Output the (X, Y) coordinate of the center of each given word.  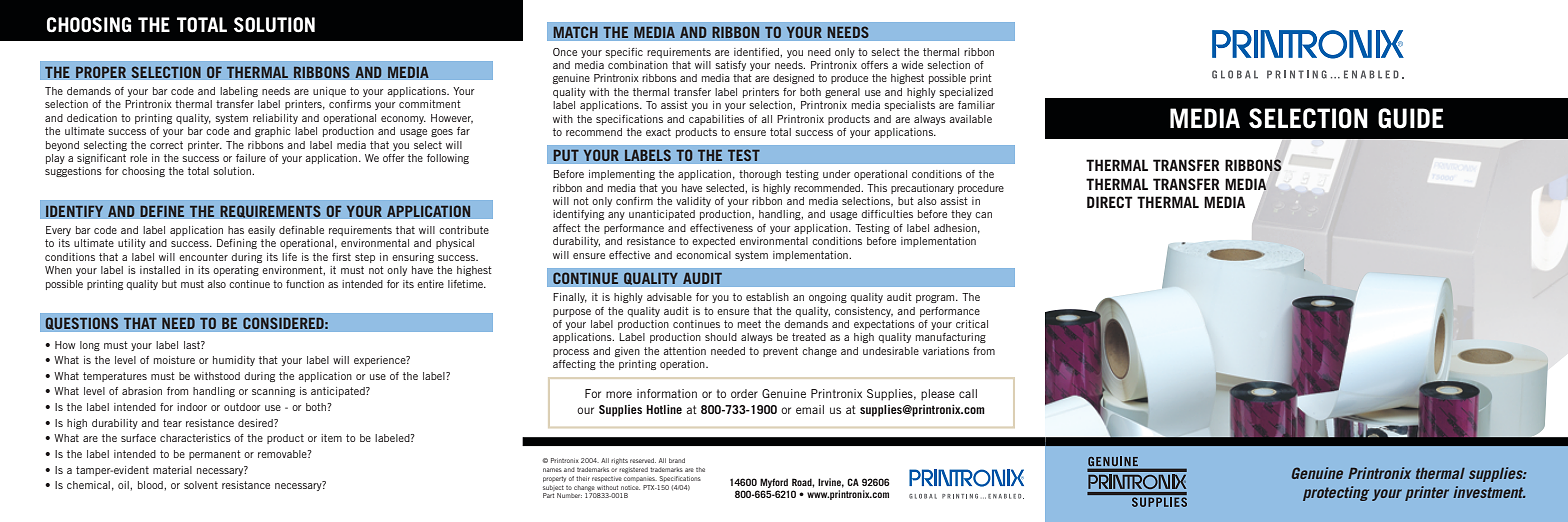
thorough (760, 175)
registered (633, 470)
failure (251, 158)
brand (677, 460)
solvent (201, 485)
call (968, 393)
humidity (234, 361)
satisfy (730, 66)
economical (703, 255)
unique (329, 92)
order (744, 393)
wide (912, 65)
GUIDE (1410, 118)
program (936, 299)
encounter (203, 257)
